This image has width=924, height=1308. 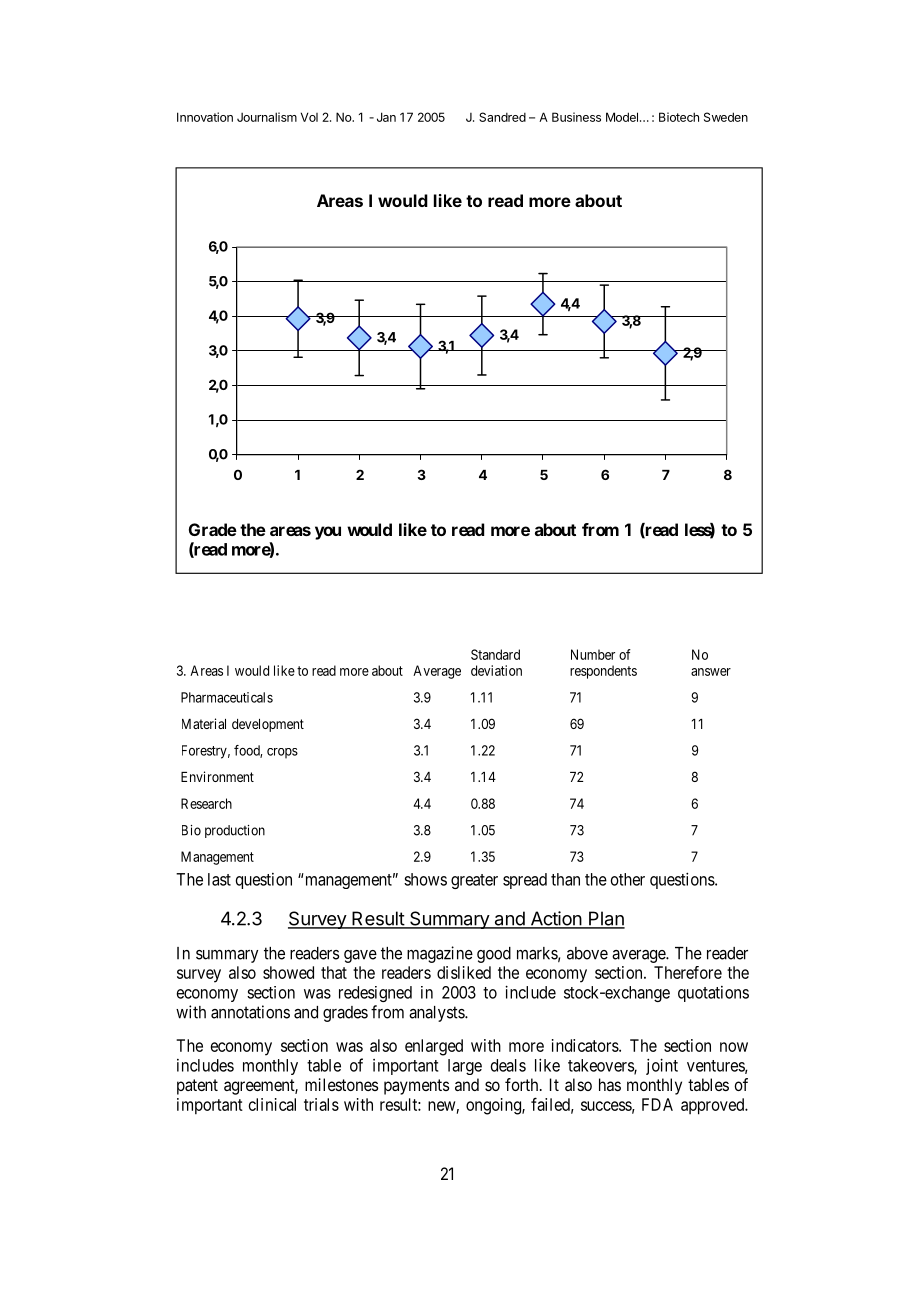 What do you see at coordinates (494, 1106) in the image?
I see `ongoing` at bounding box center [494, 1106].
